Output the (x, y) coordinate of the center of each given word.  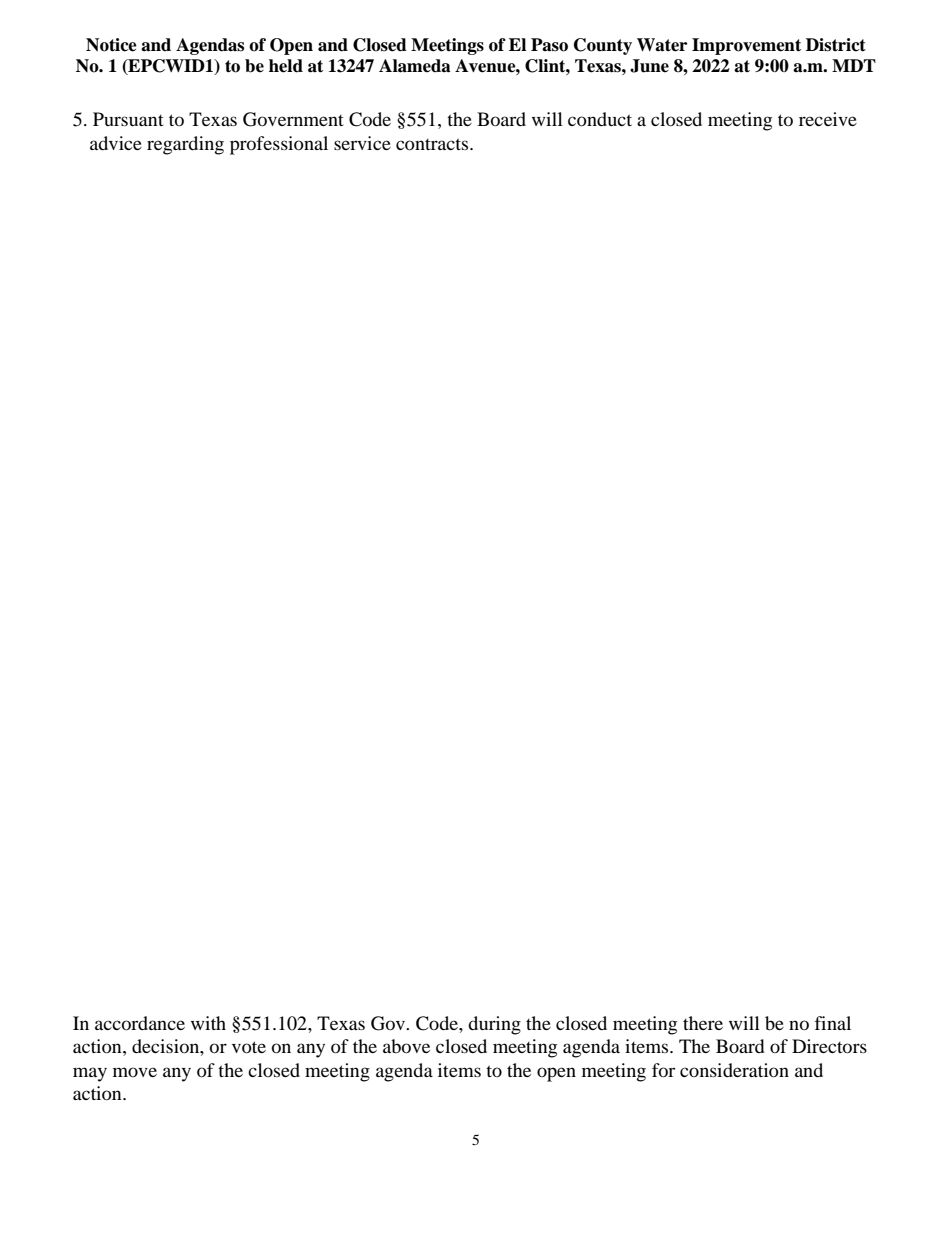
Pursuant (128, 119)
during (494, 1025)
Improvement (746, 46)
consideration (734, 1070)
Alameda (415, 66)
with (208, 1023)
